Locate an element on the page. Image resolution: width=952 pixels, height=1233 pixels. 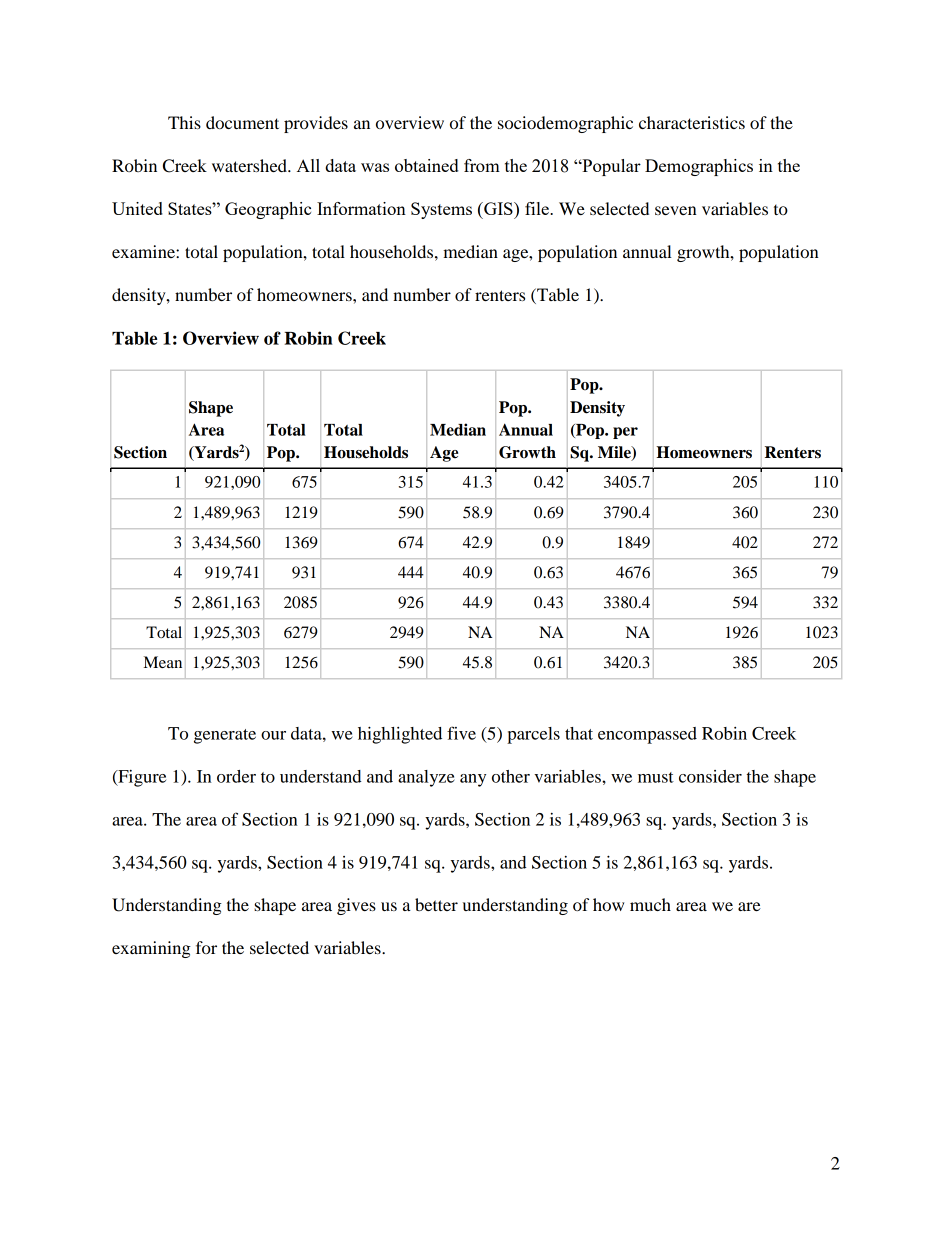
characteristics is located at coordinates (692, 122).
